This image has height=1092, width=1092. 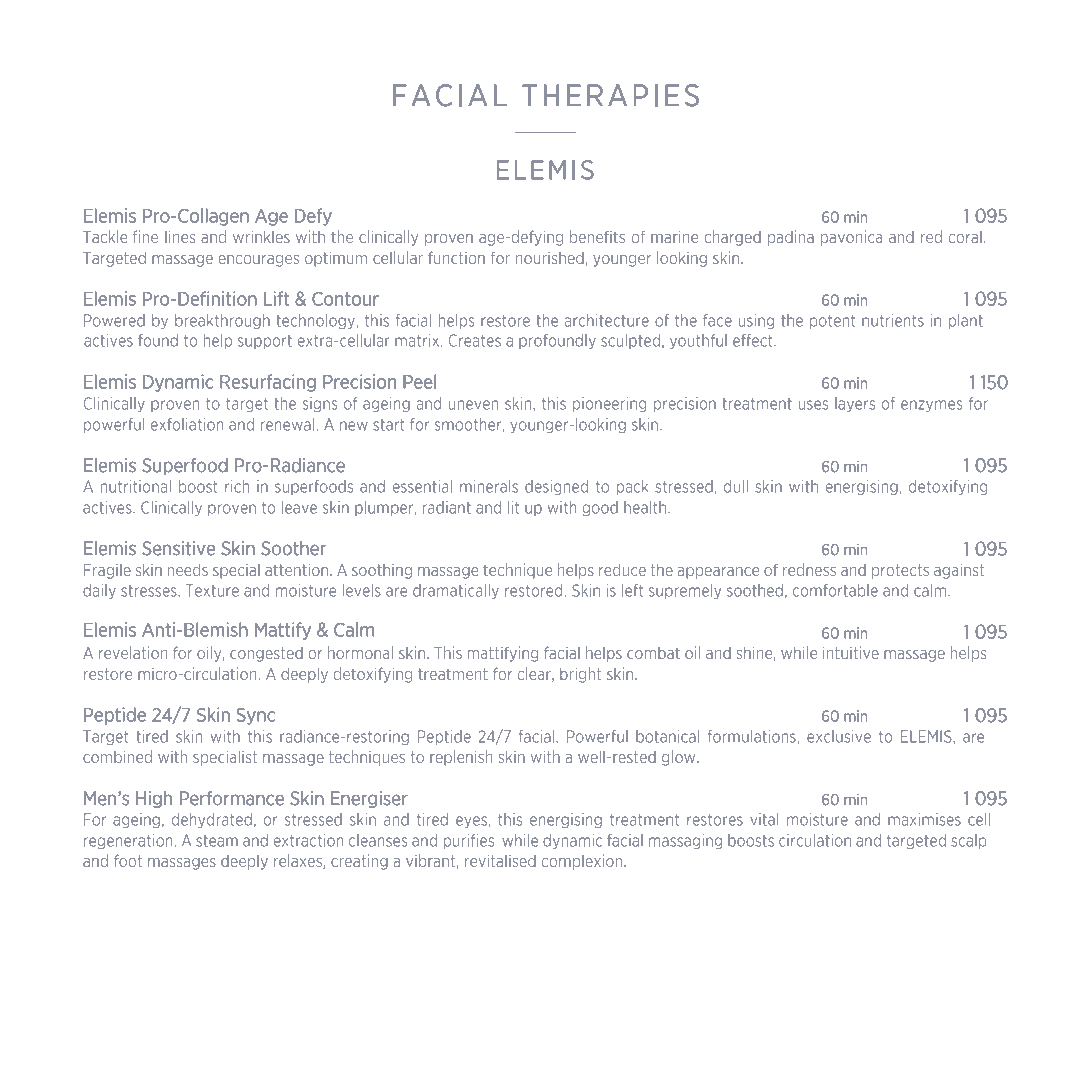 I want to click on reduce, so click(x=622, y=569).
